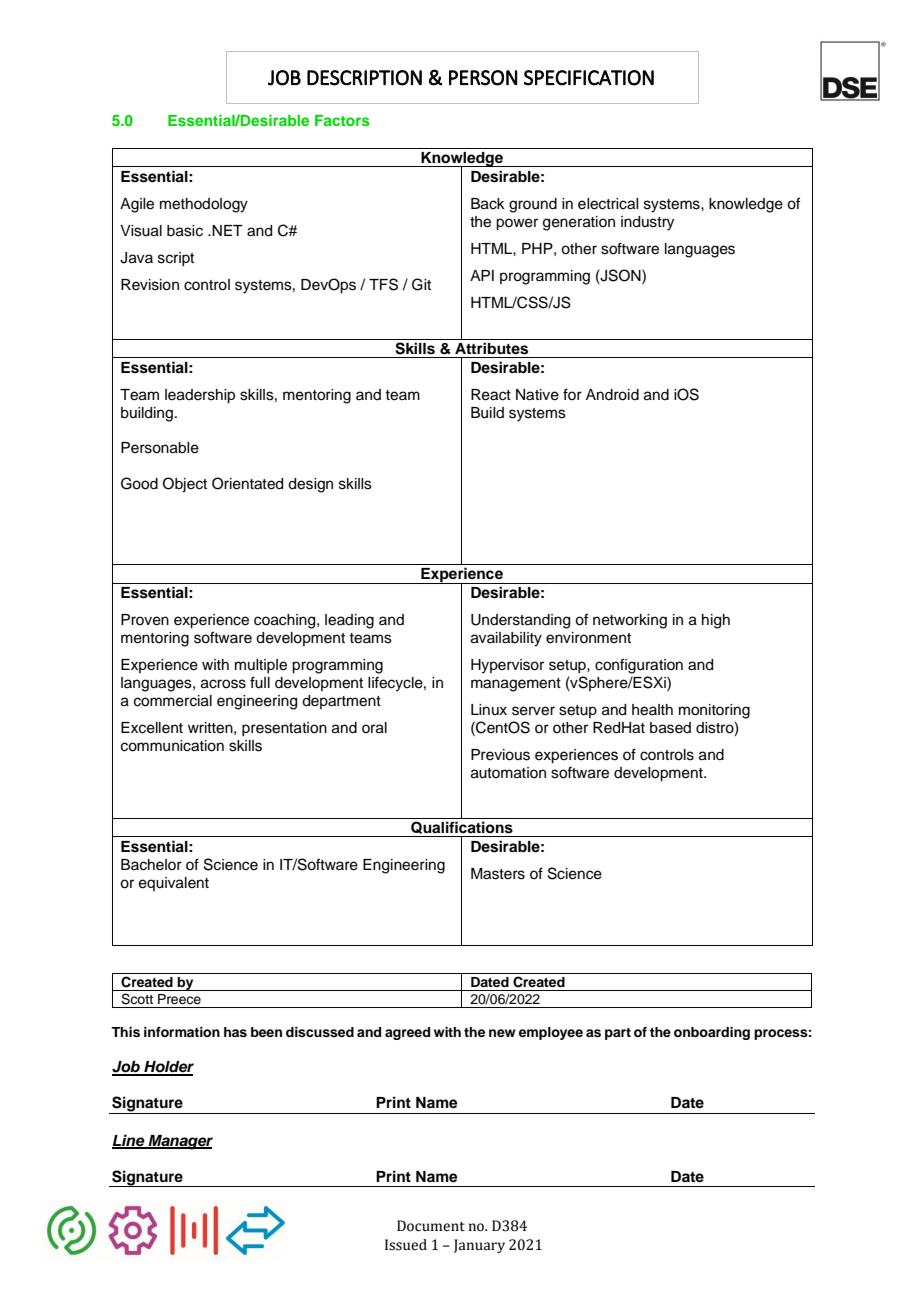 Image resolution: width=924 pixels, height=1308 pixels. What do you see at coordinates (174, 884) in the document?
I see `equivalent` at bounding box center [174, 884].
